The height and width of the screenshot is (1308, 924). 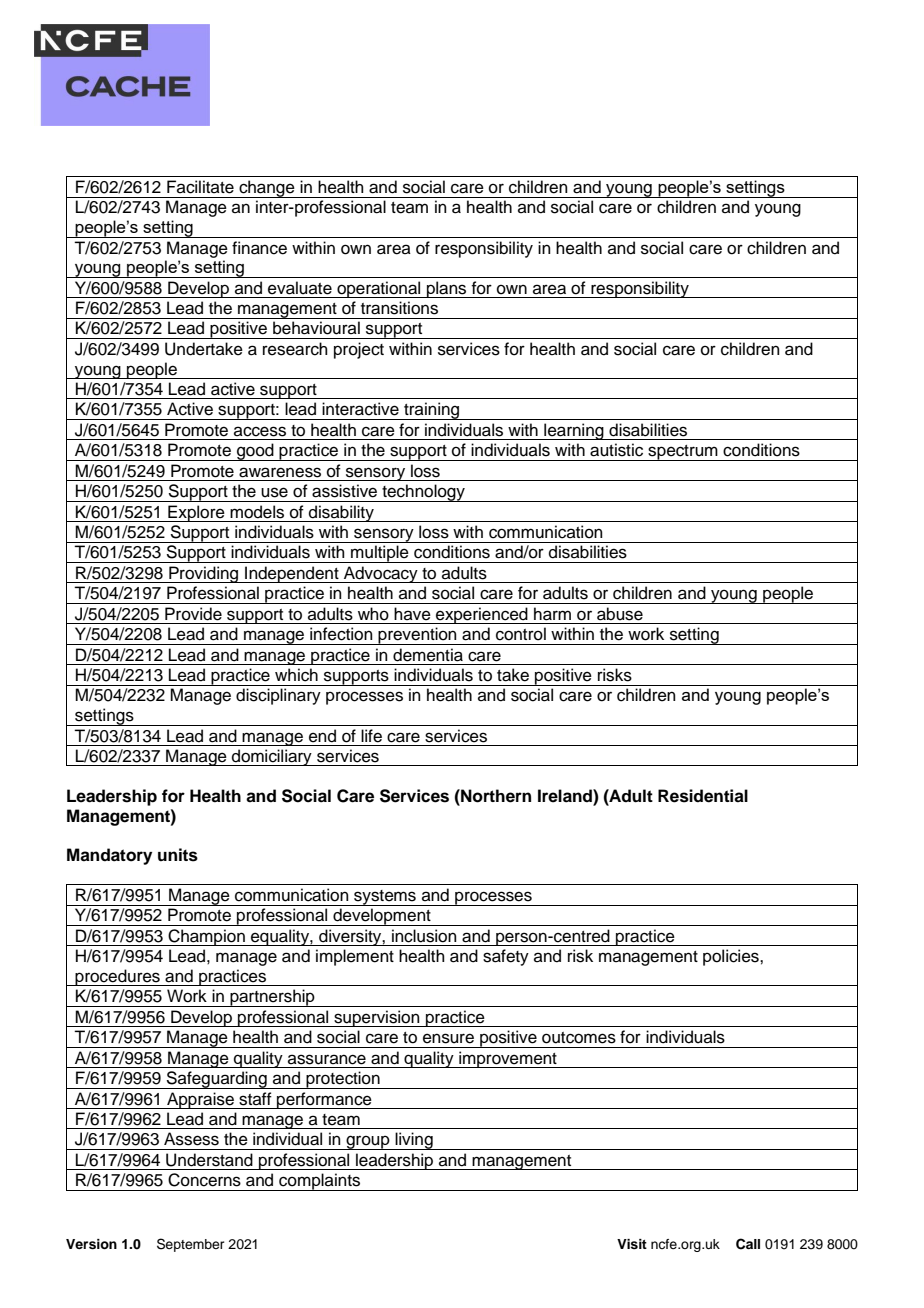 What do you see at coordinates (448, 1038) in the screenshot?
I see `ensure` at bounding box center [448, 1038].
